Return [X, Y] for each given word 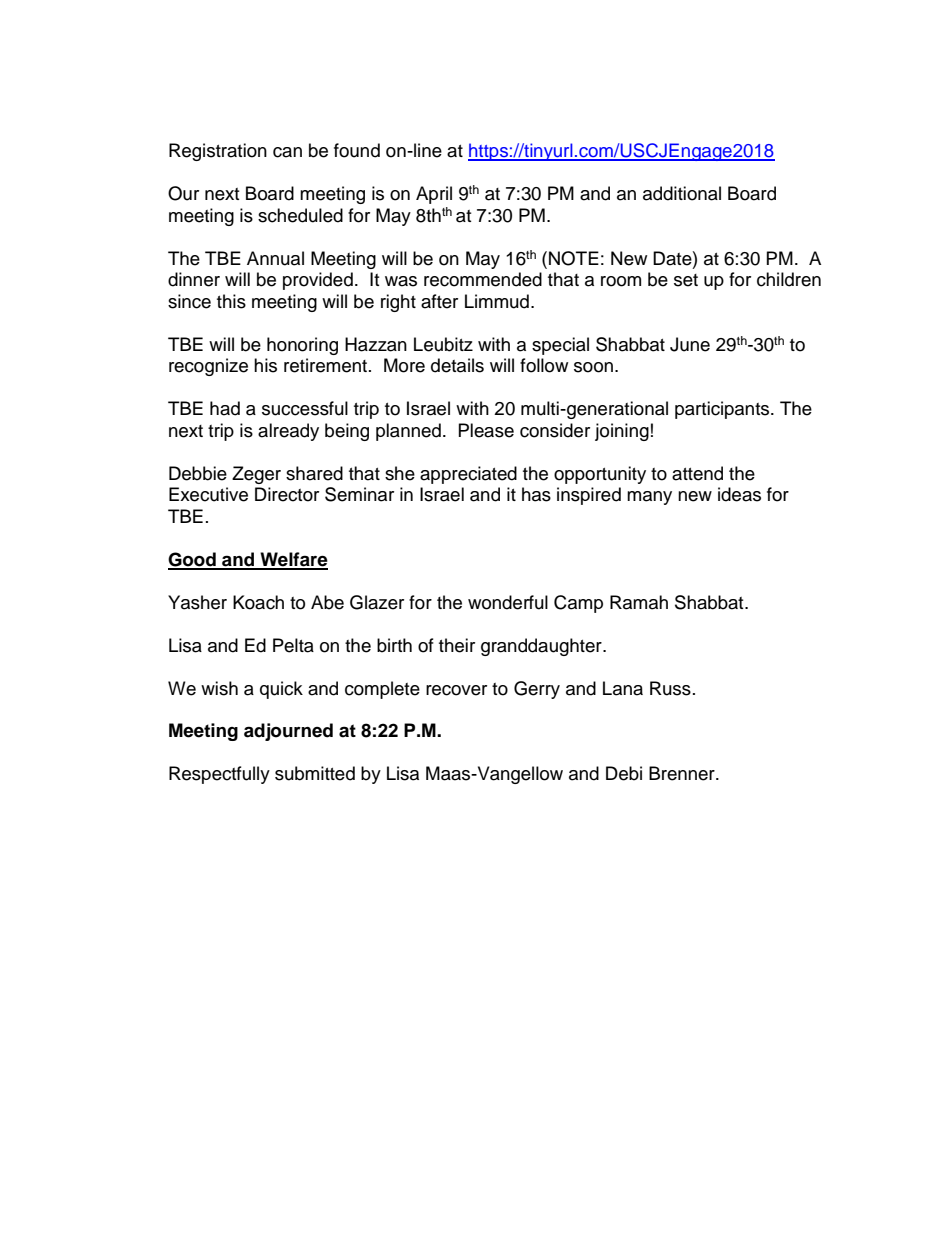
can [287, 152]
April [434, 195]
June [690, 344]
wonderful [508, 602]
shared [314, 473]
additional [682, 193]
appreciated [468, 475]
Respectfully [219, 775]
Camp [578, 604]
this [231, 301]
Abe [327, 602]
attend [697, 473]
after [439, 301]
